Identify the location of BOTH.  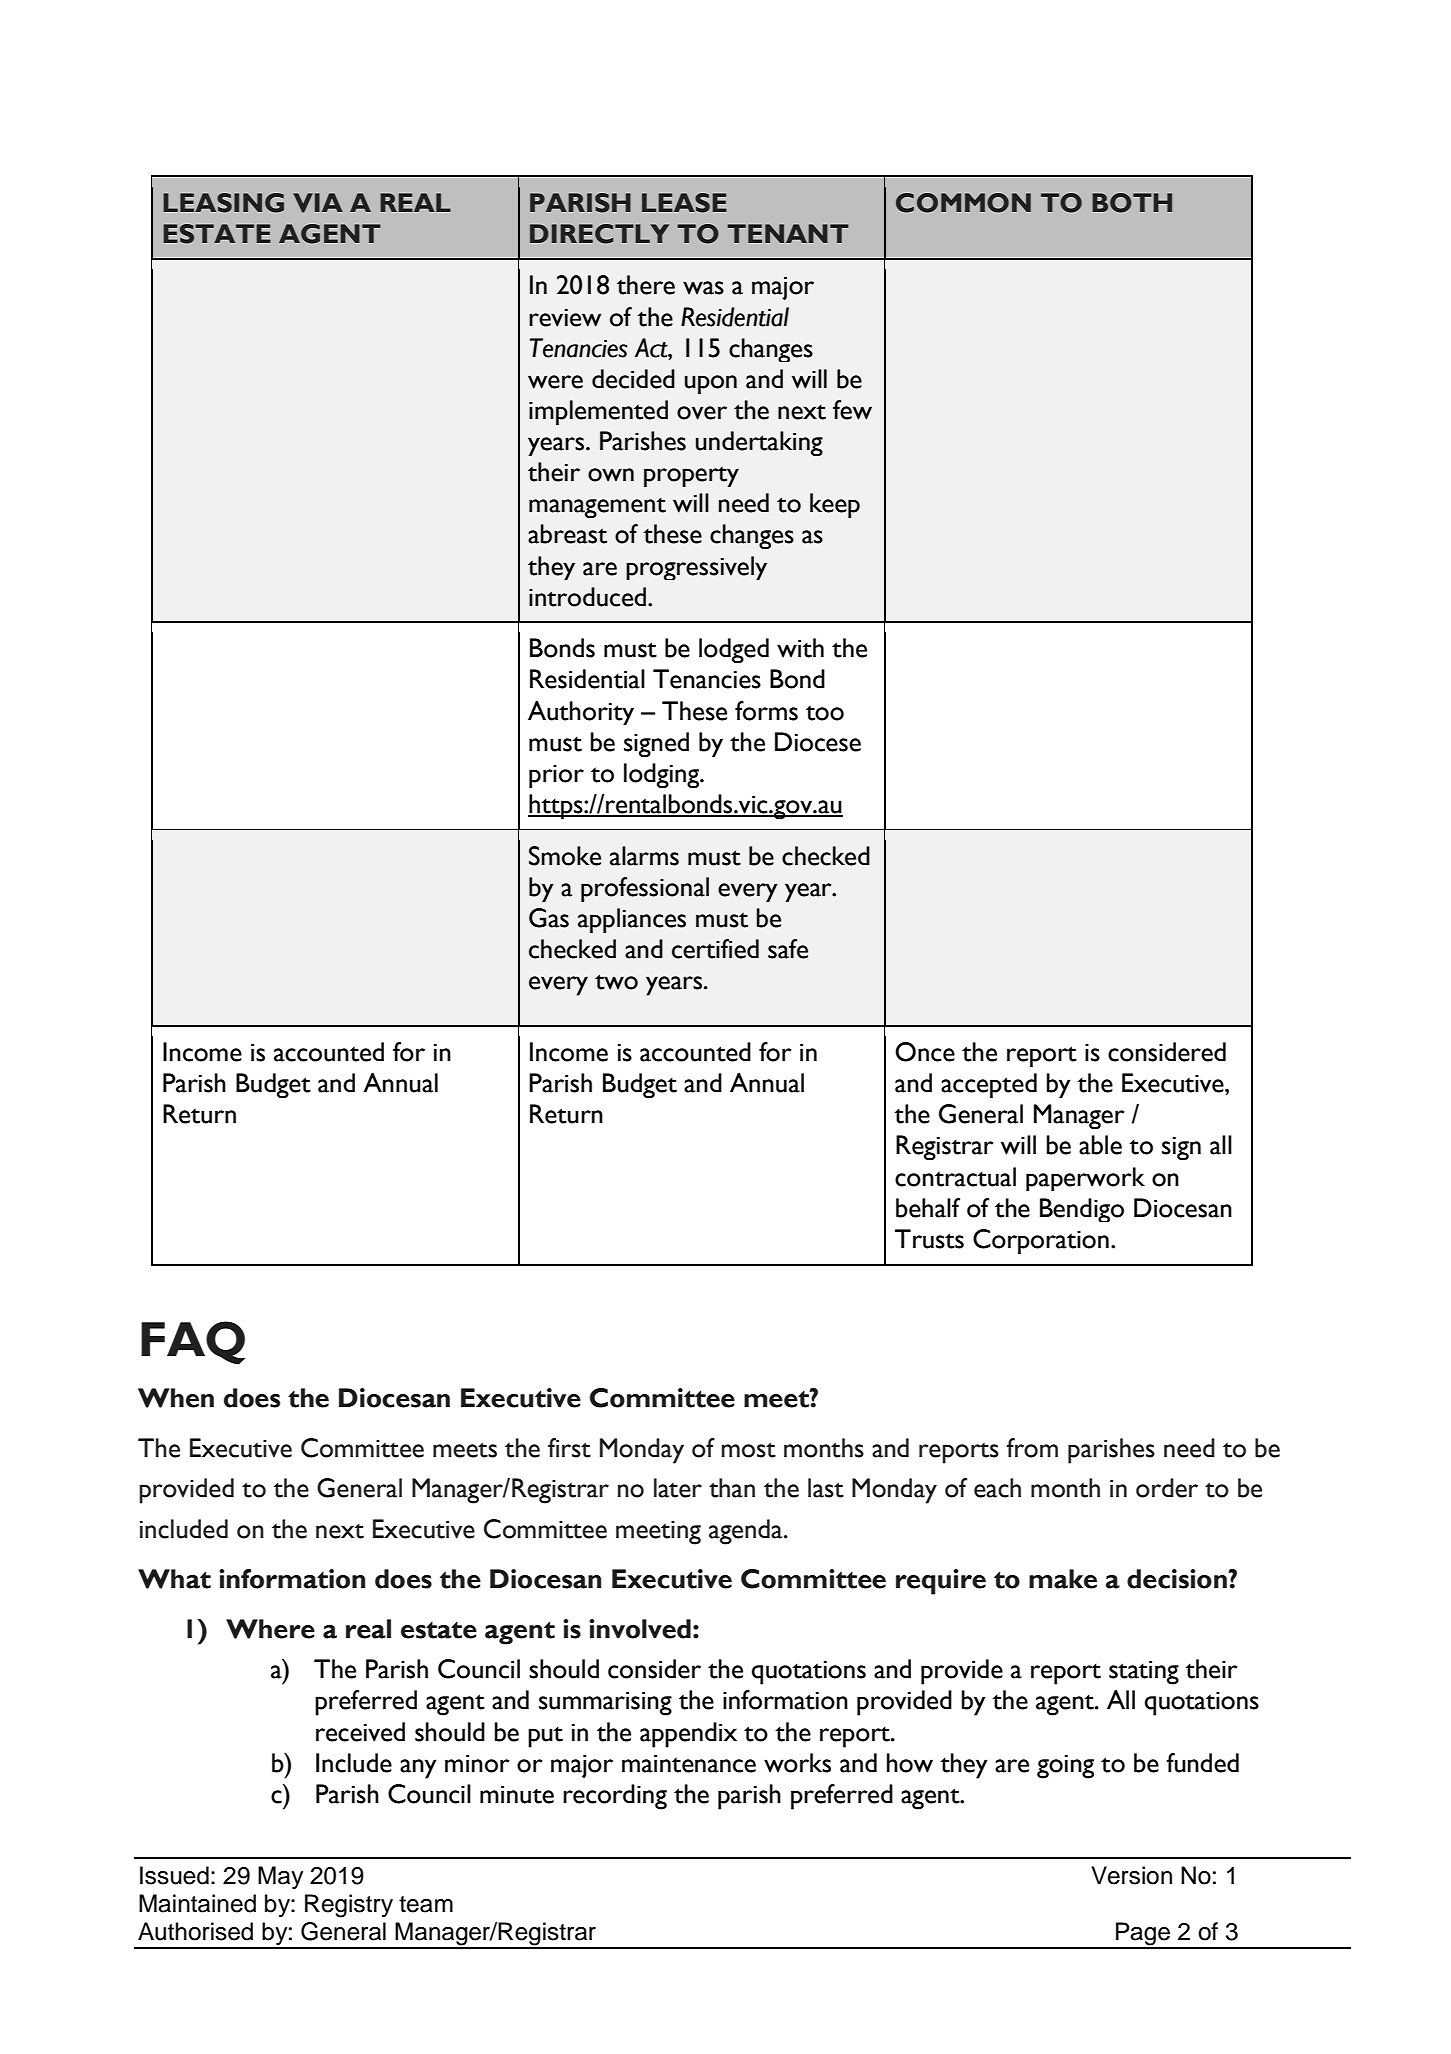
(1132, 203).
